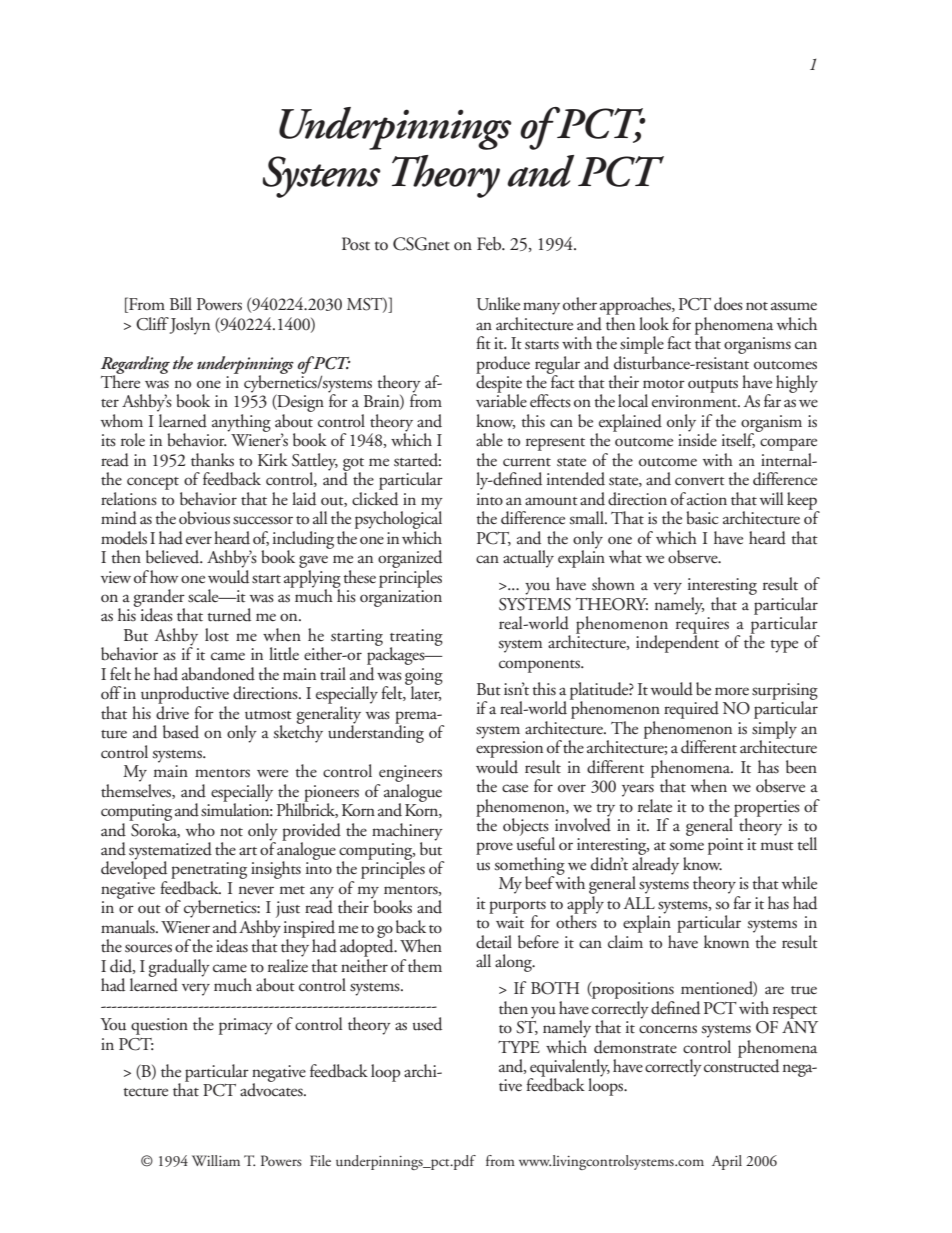  I want to click on does, so click(728, 304).
